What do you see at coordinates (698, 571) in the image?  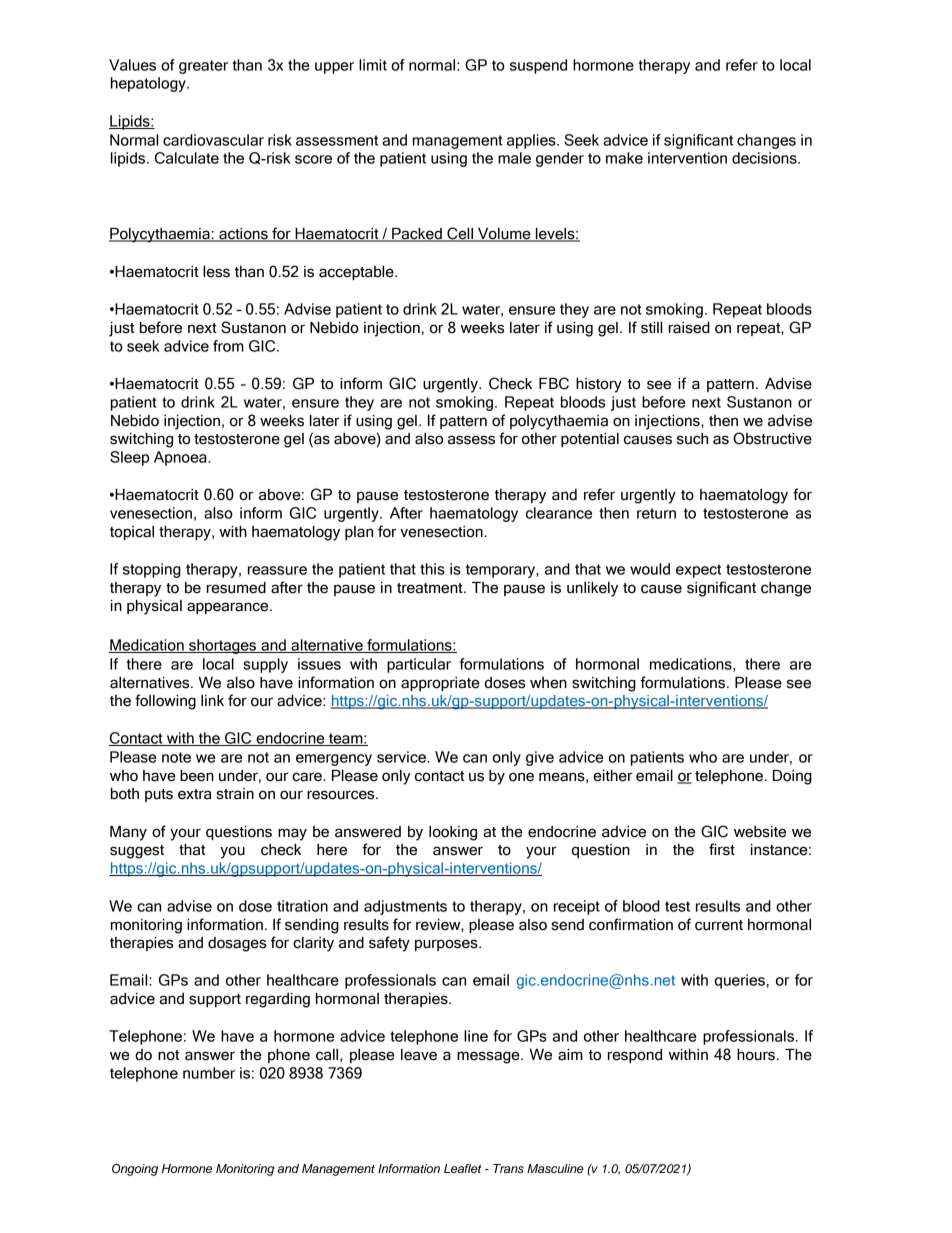 I see `expect` at bounding box center [698, 571].
